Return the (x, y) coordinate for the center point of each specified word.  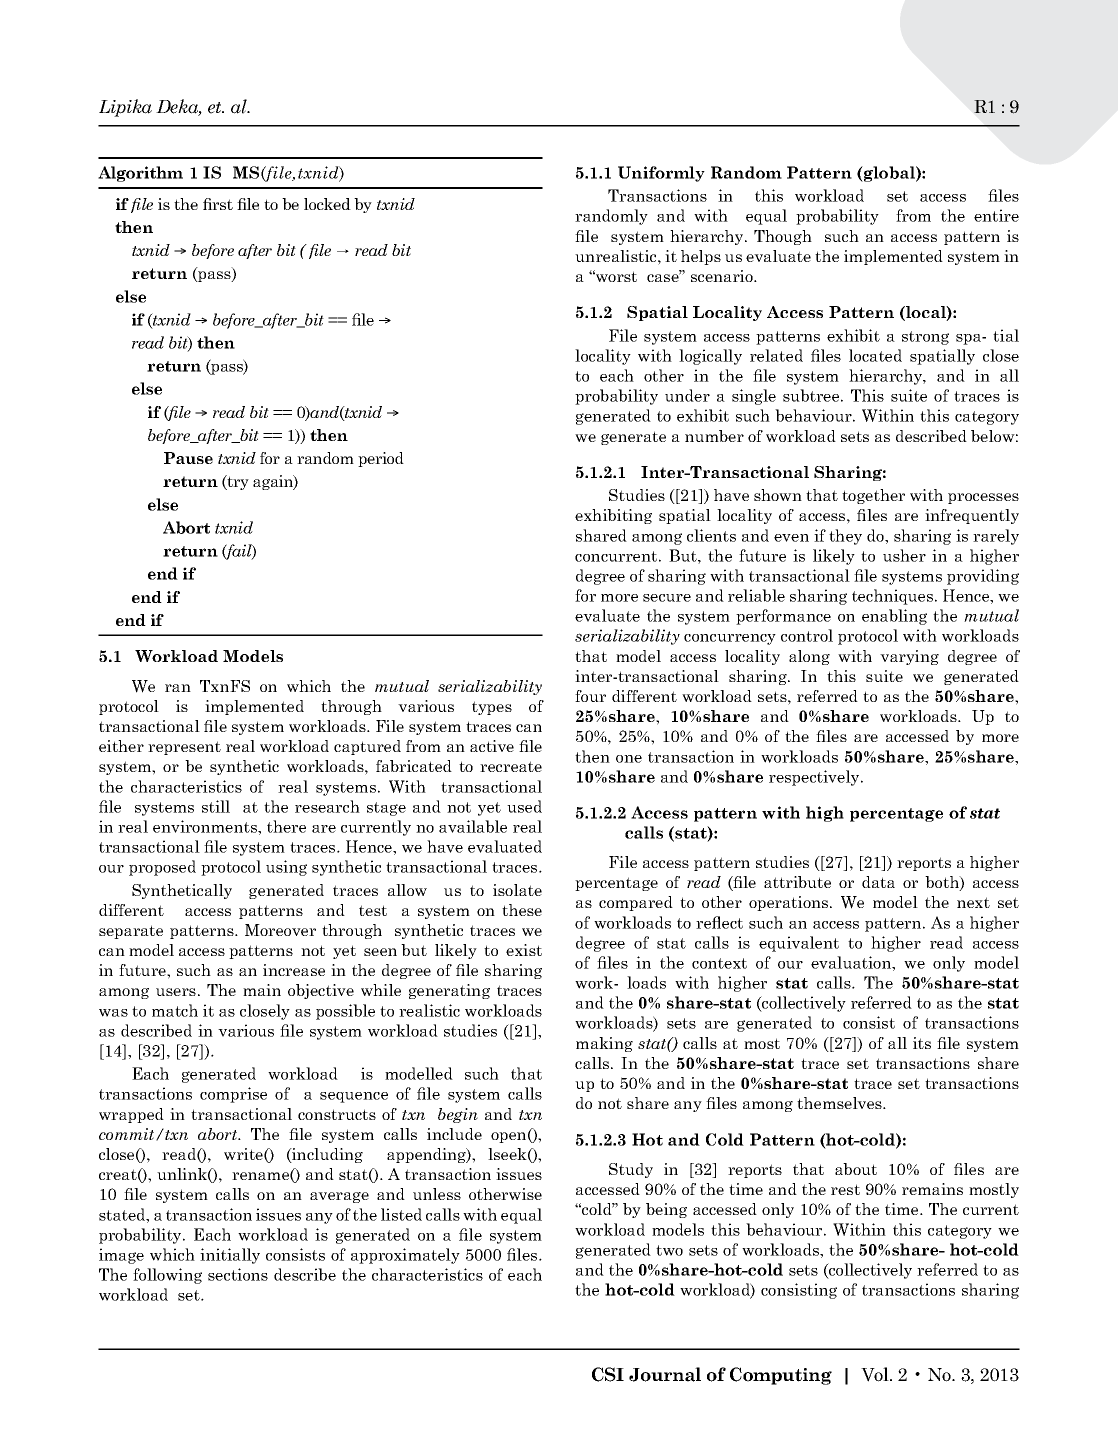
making (604, 1044)
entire (996, 215)
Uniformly (661, 174)
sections (238, 1274)
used (524, 806)
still (216, 806)
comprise (233, 1095)
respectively (815, 778)
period (381, 459)
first (218, 204)
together (873, 496)
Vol (876, 1374)
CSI (608, 1374)
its (922, 1043)
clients (711, 535)
